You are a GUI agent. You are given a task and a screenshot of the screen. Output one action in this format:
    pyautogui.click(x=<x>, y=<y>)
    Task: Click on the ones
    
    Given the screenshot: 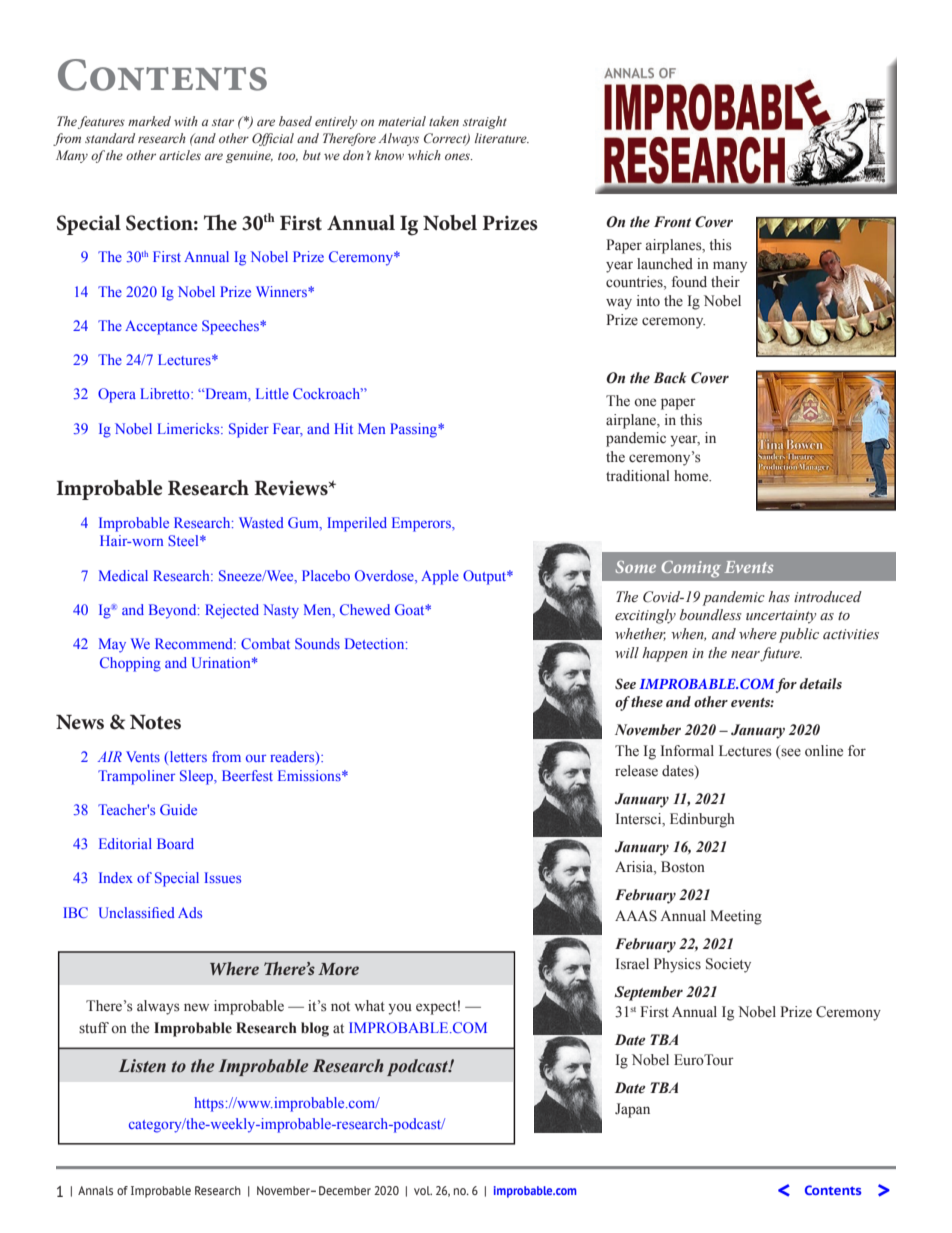 What is the action you would take?
    pyautogui.click(x=458, y=156)
